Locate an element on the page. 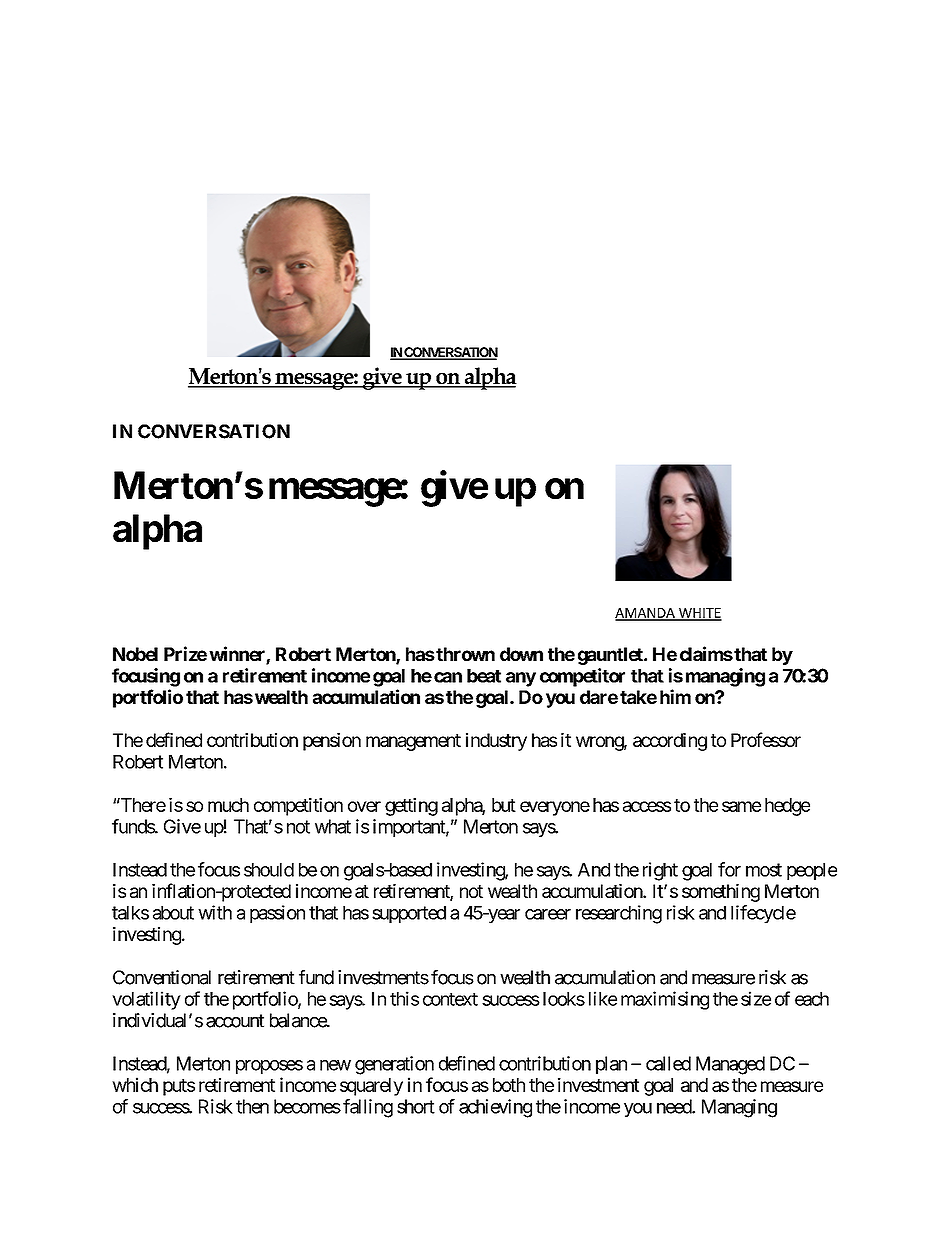  thrown is located at coordinates (464, 654).
